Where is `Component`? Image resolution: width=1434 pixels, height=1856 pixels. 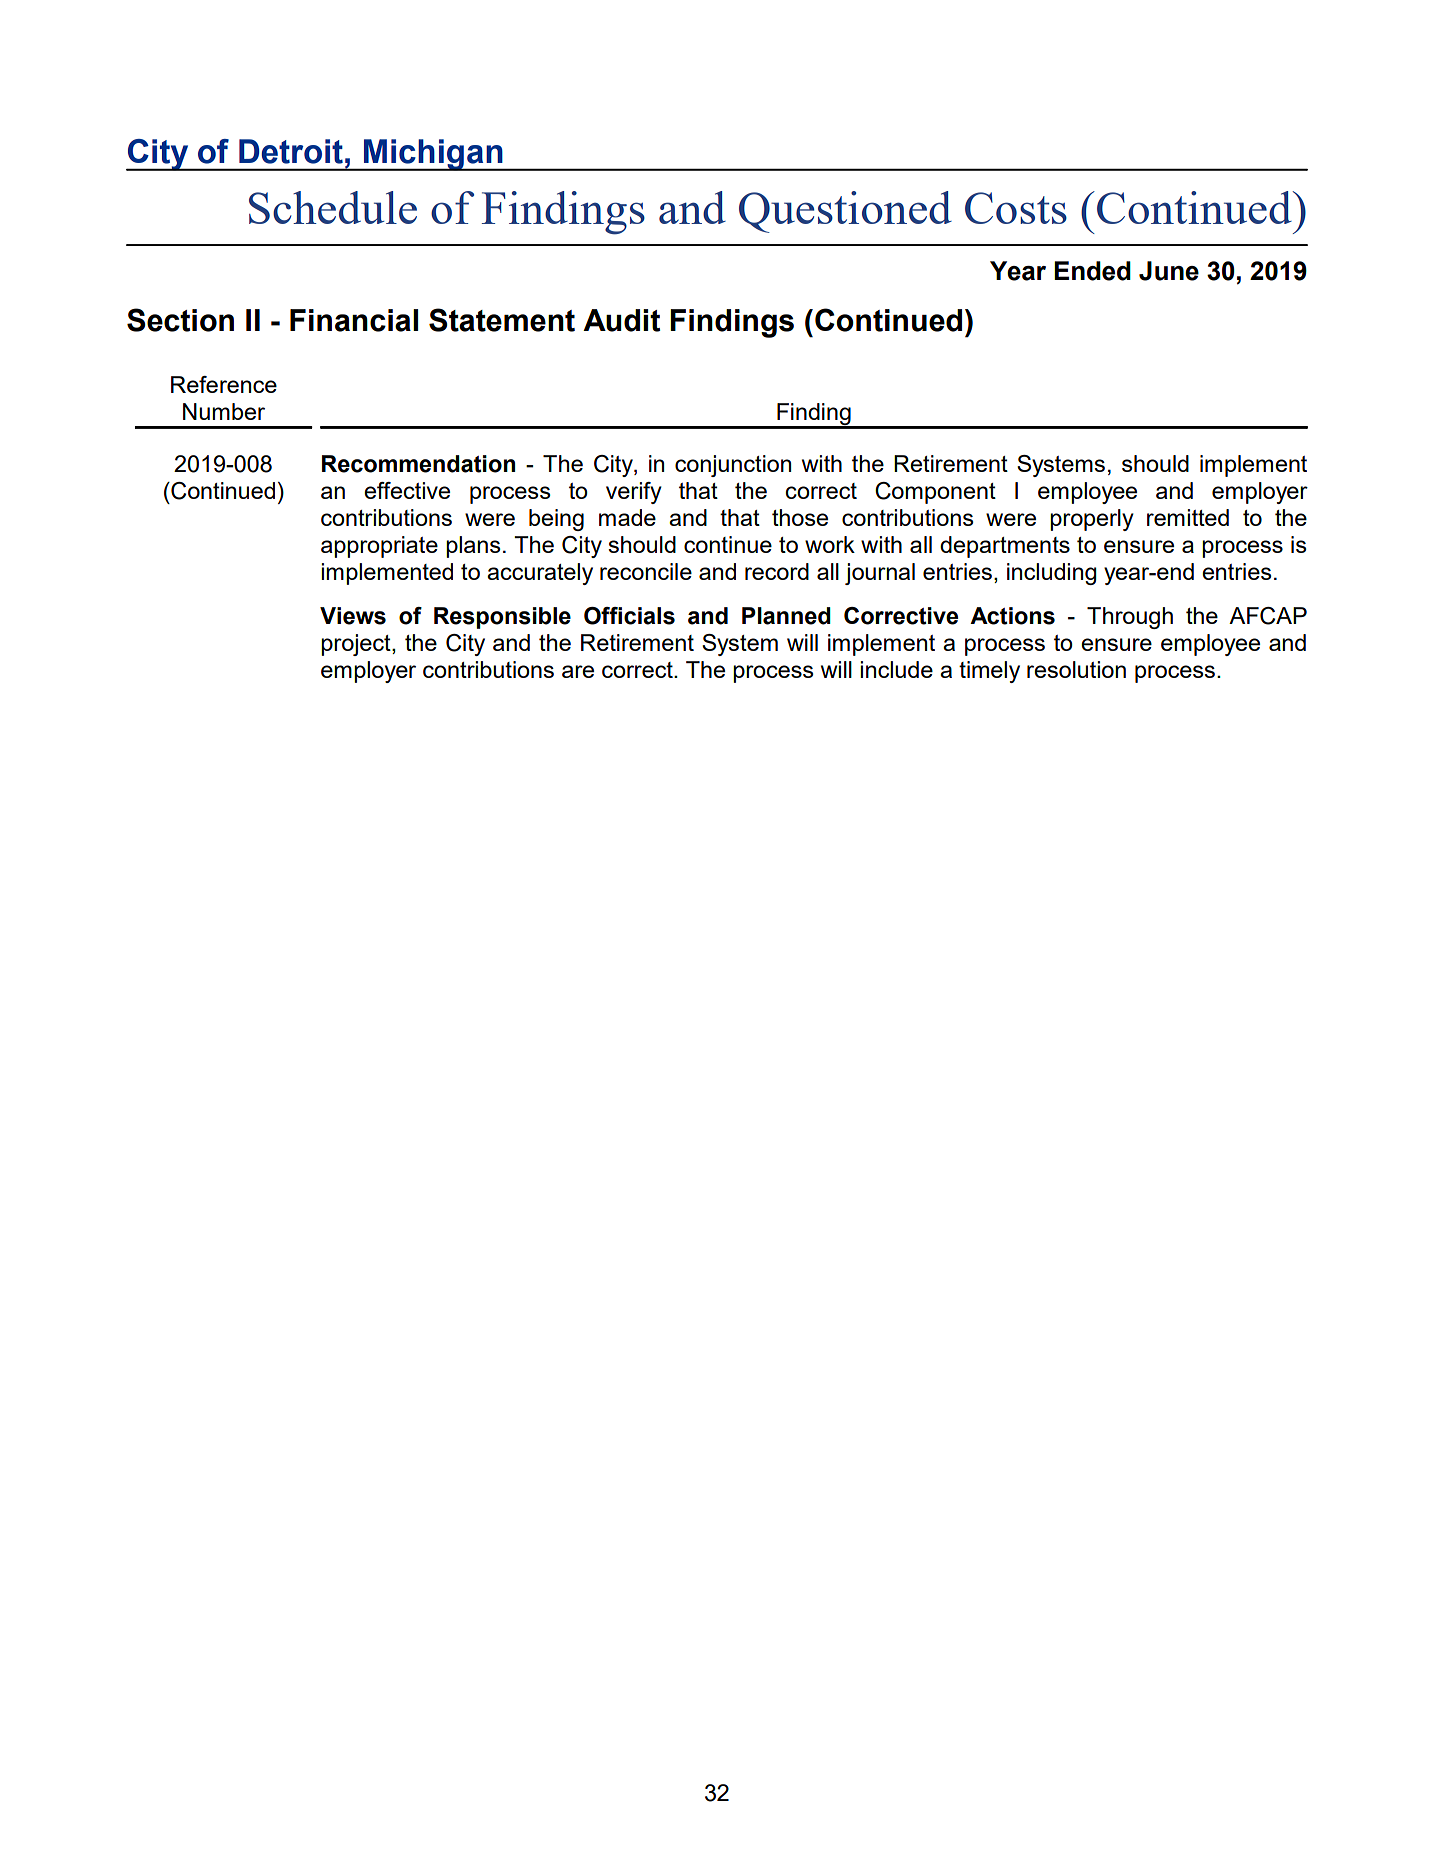
Component is located at coordinates (935, 493).
